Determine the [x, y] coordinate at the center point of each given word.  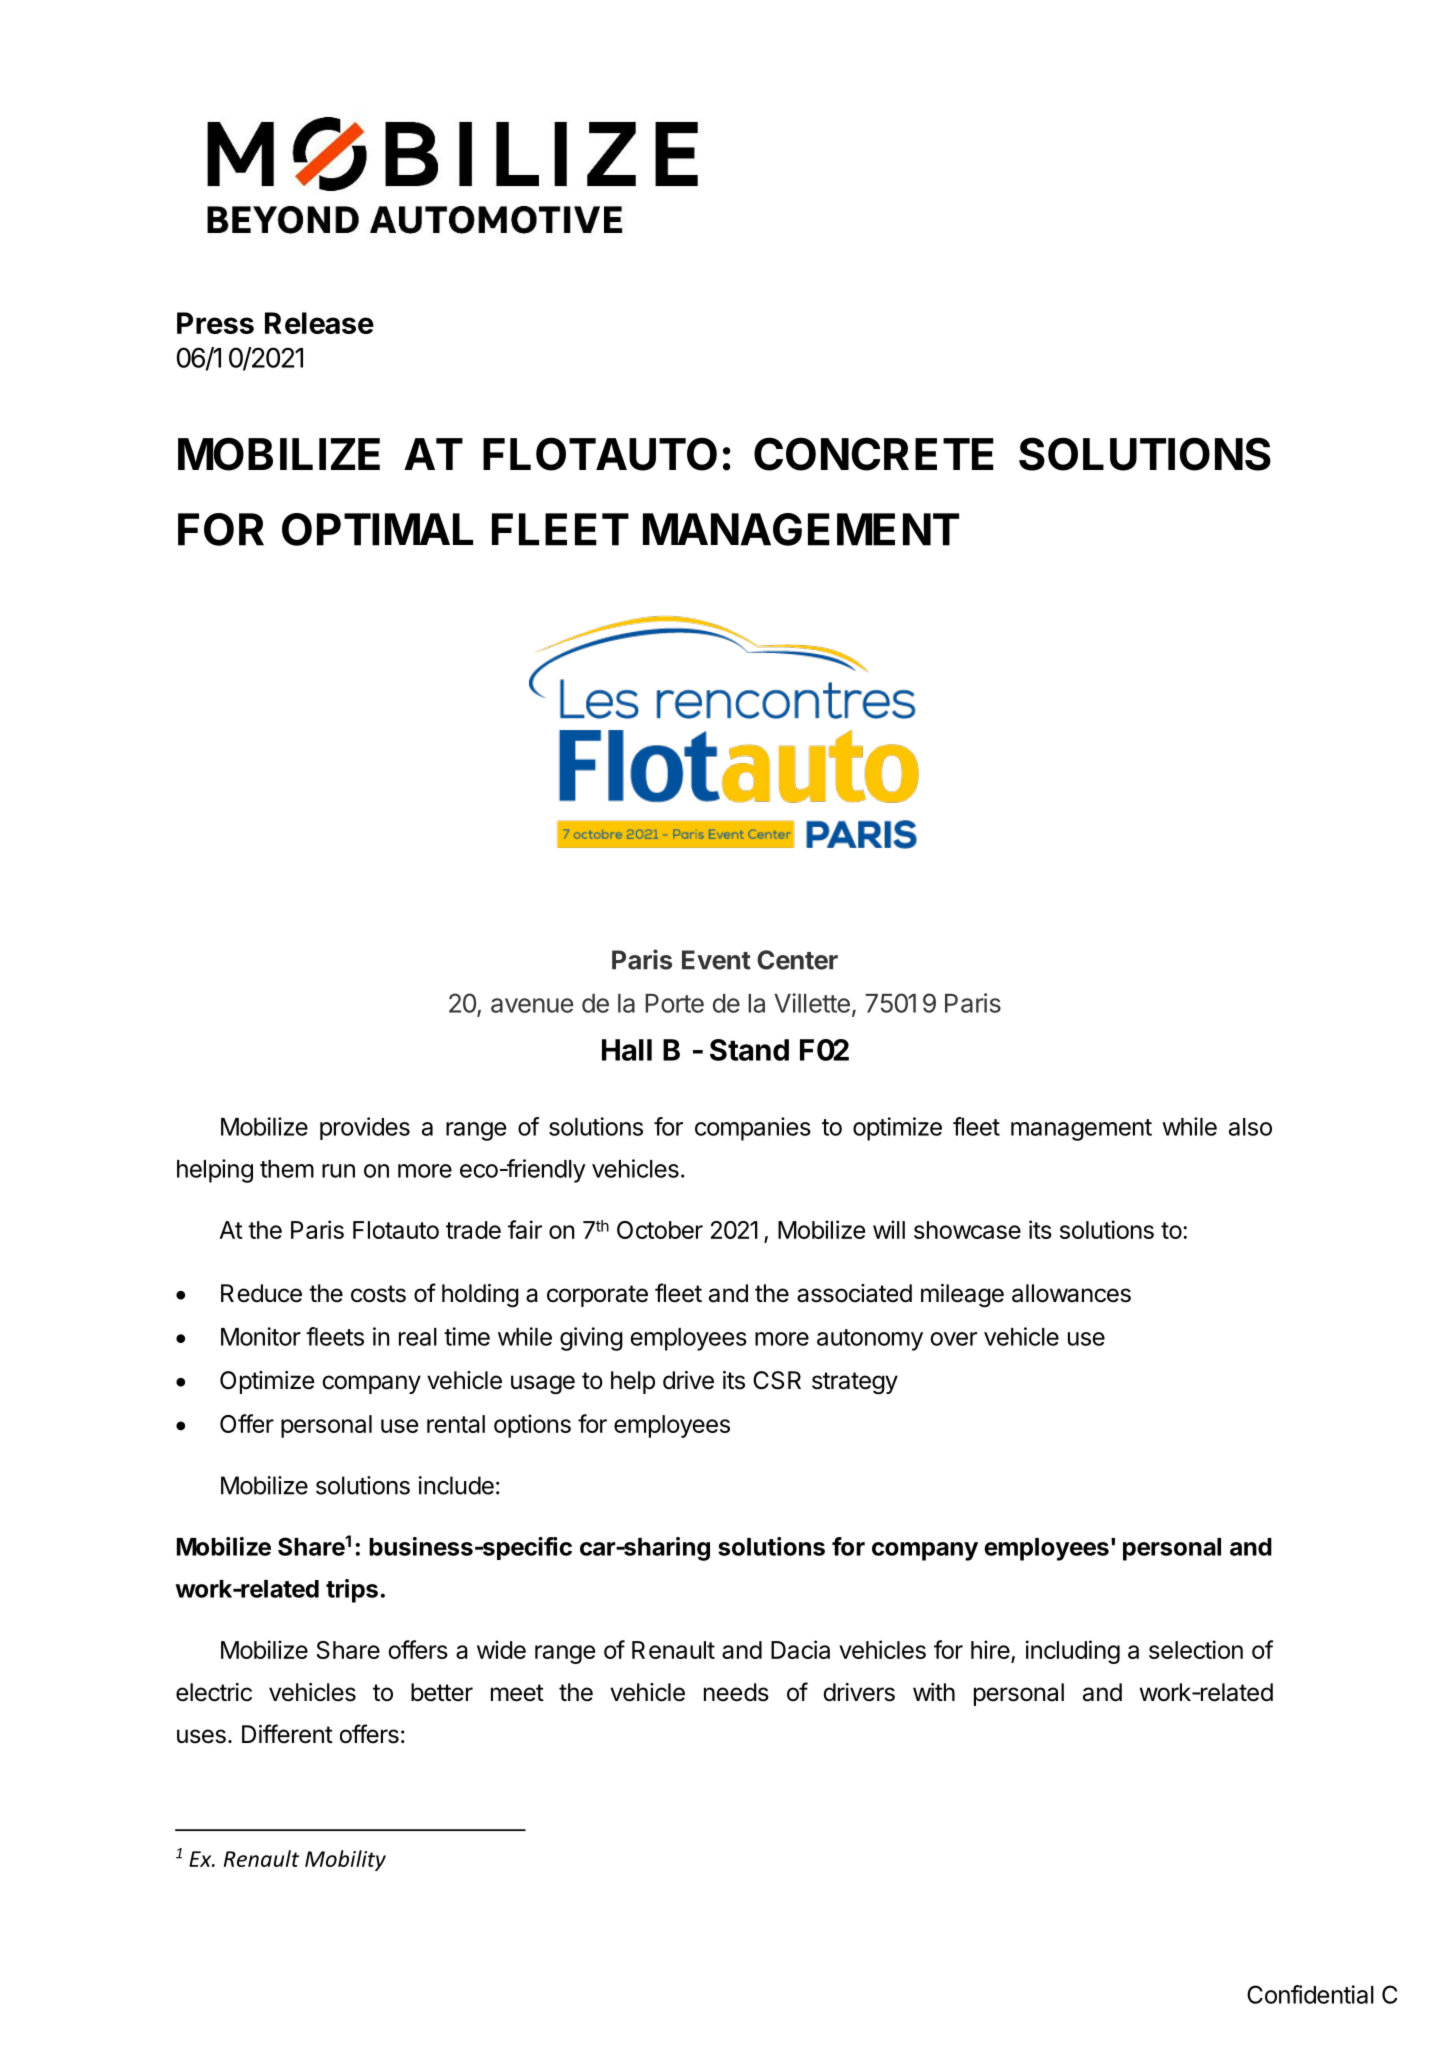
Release [319, 323]
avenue [532, 1005]
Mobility [345, 1860]
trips [352, 1591]
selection [1196, 1649]
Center [797, 960]
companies [753, 1129]
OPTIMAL [377, 529]
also [1250, 1127]
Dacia [800, 1649]
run [338, 1171]
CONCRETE [874, 454]
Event [716, 960]
